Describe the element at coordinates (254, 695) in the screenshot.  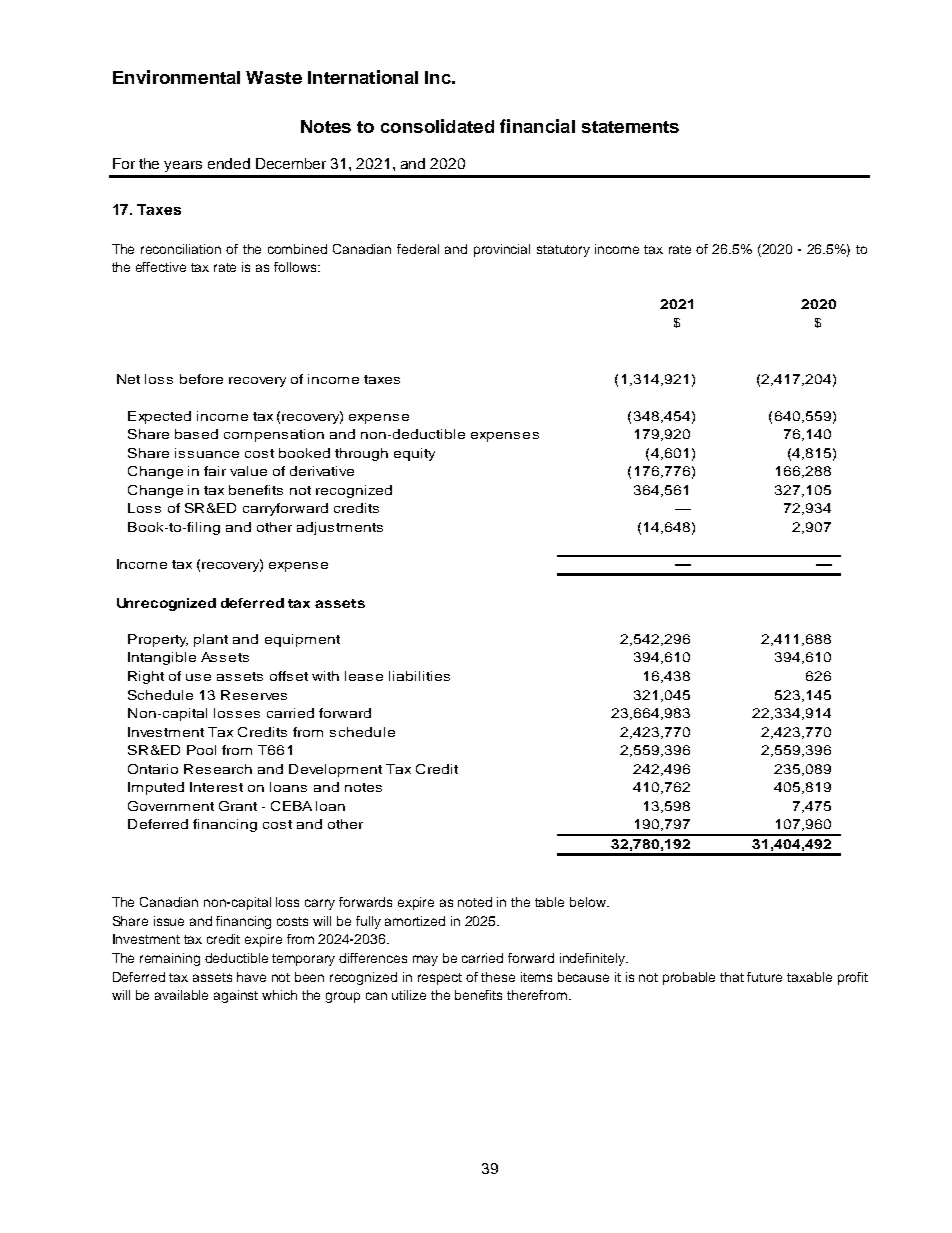
I see `Reserves` at that location.
